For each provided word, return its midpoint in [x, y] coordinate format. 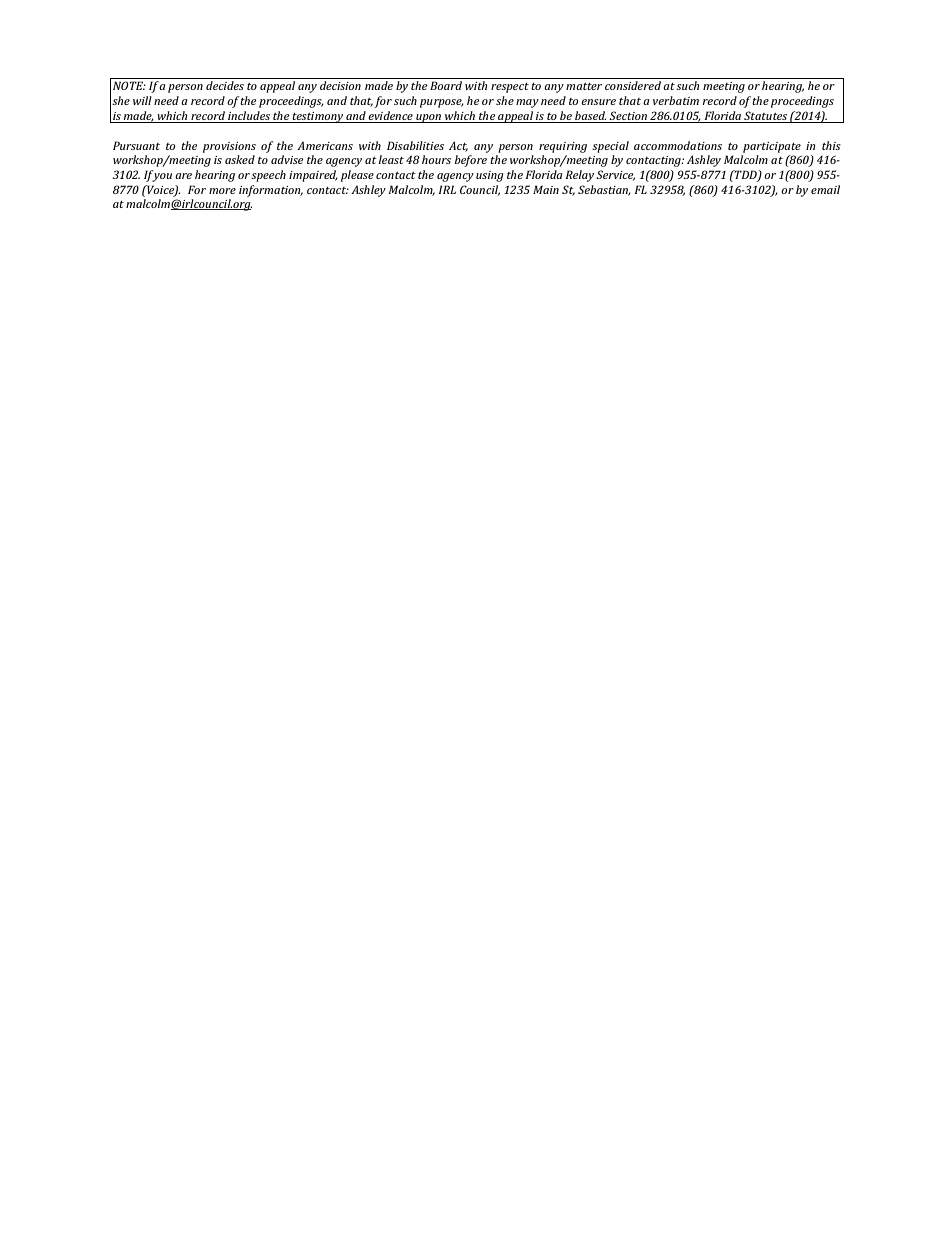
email [825, 189]
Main [546, 189]
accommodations [678, 145]
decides [225, 85]
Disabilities [415, 145]
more [222, 191]
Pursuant [136, 145]
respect [510, 88]
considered [633, 85]
